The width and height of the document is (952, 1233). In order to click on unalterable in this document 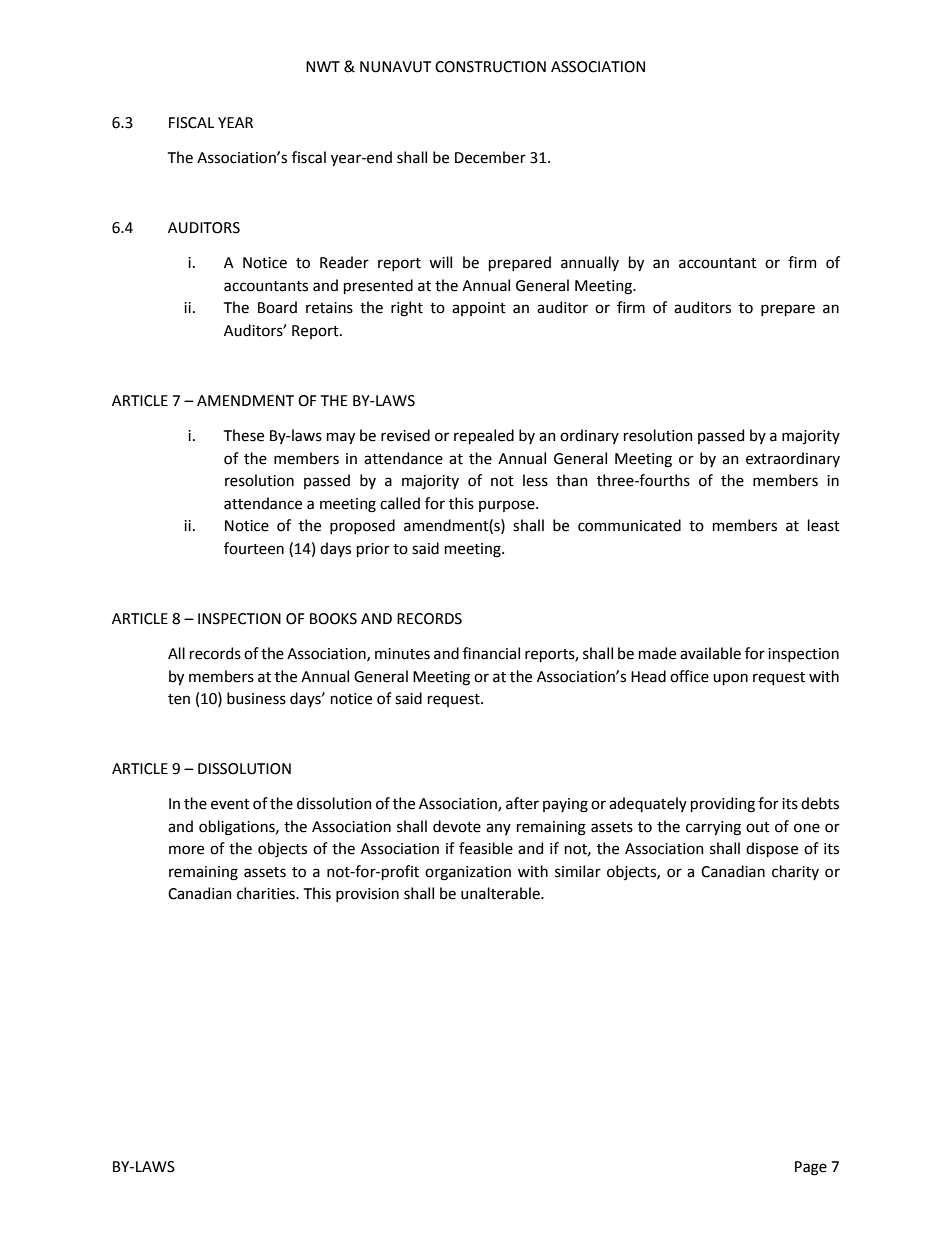, I will do `click(501, 893)`.
